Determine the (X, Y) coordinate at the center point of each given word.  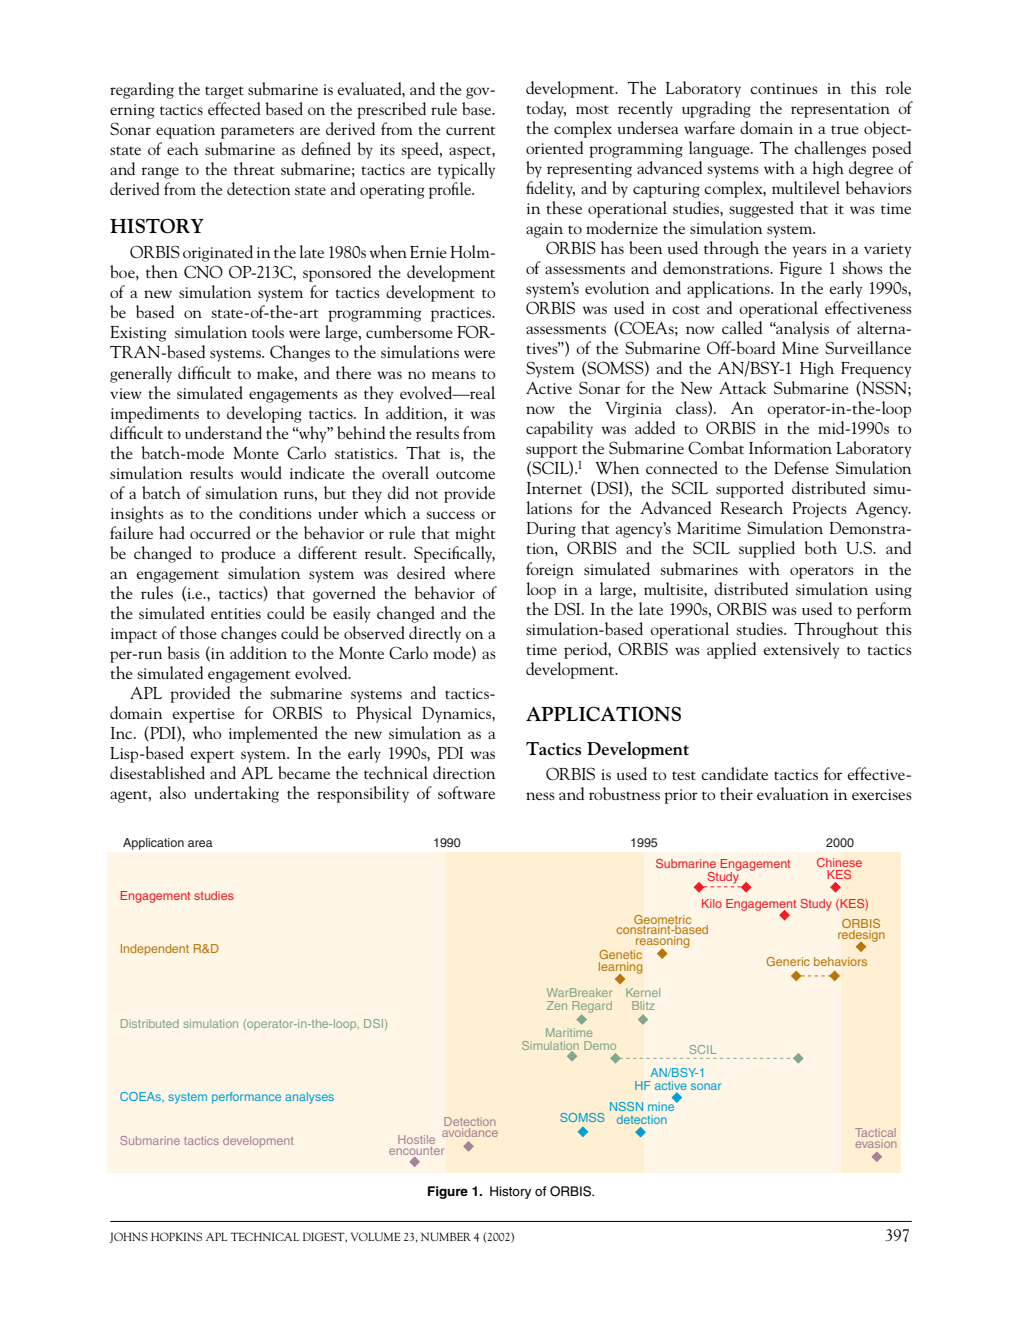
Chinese (839, 862)
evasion (876, 1142)
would (261, 472)
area (200, 843)
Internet (554, 488)
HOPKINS (176, 1236)
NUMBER (446, 1236)
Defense (801, 467)
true (845, 129)
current (470, 130)
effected (234, 108)
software (466, 792)
